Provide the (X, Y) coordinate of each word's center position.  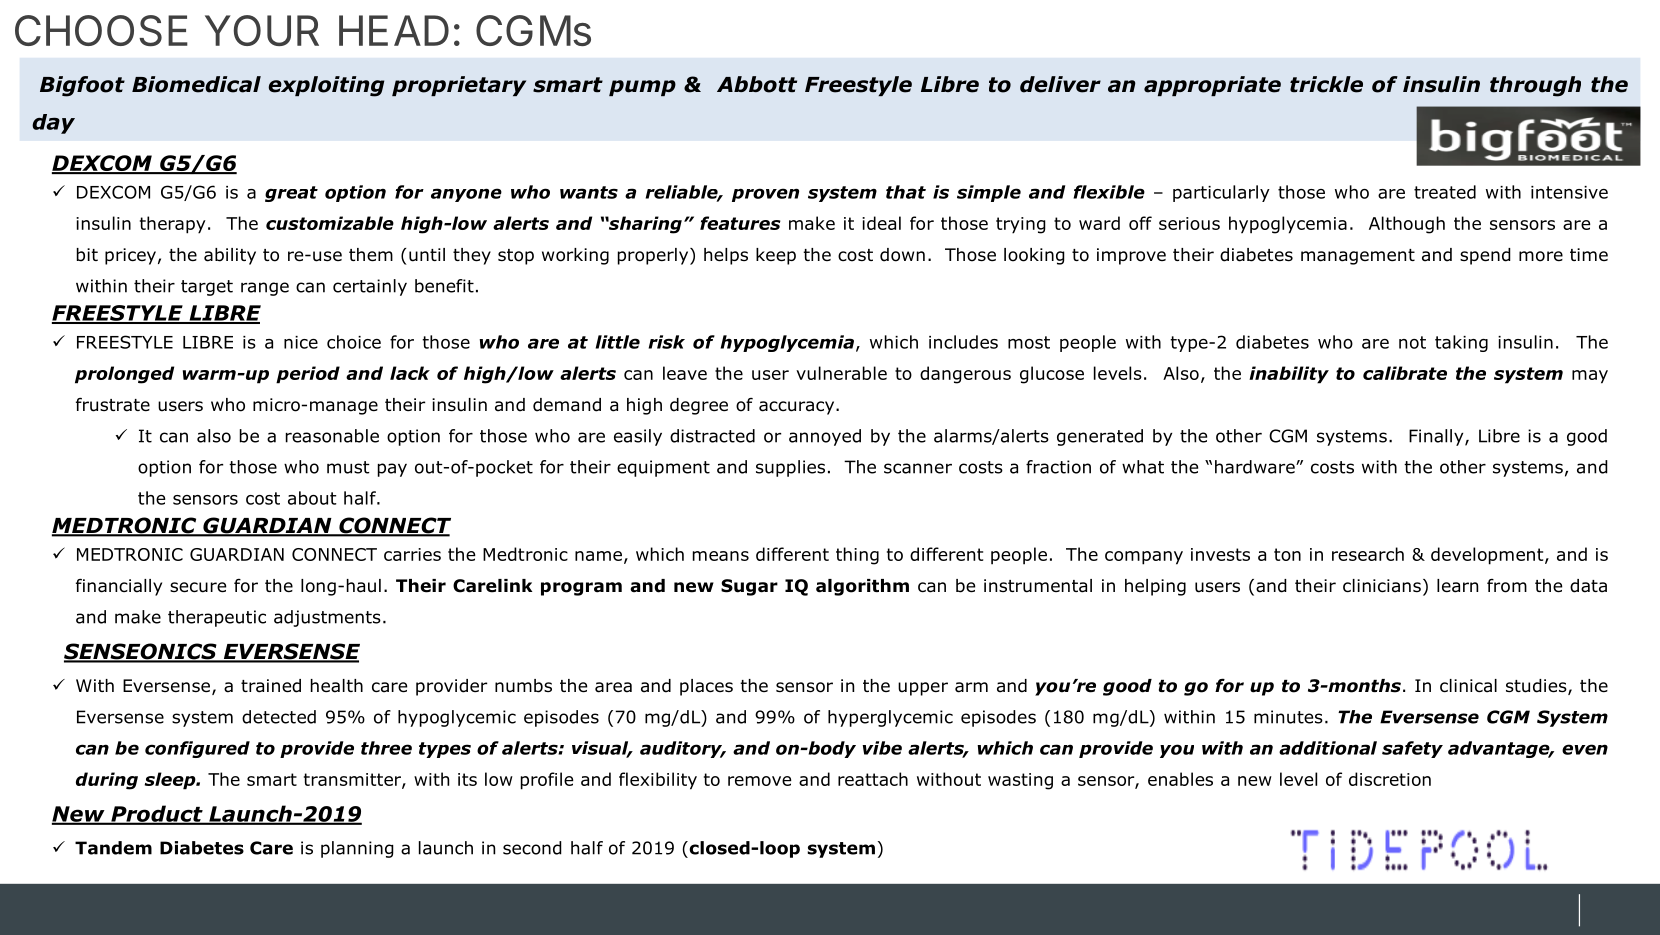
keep (776, 256)
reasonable (332, 436)
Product (157, 814)
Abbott (757, 84)
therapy (173, 225)
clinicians (1382, 586)
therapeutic (217, 618)
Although (1407, 225)
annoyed (825, 437)
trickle (1326, 84)
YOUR (262, 30)
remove (760, 781)
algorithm (862, 587)
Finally (1437, 437)
